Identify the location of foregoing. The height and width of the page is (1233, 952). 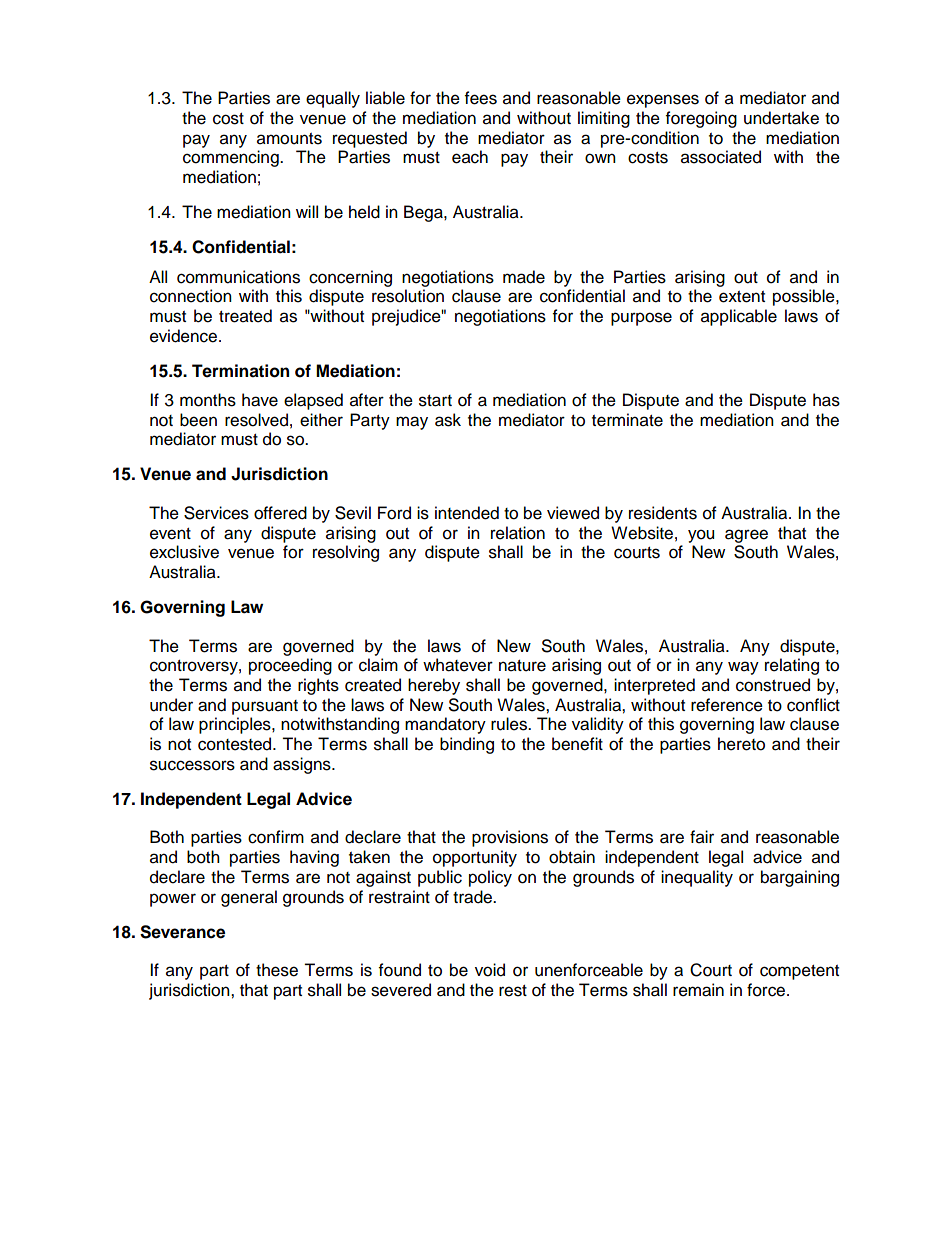
(701, 119).
